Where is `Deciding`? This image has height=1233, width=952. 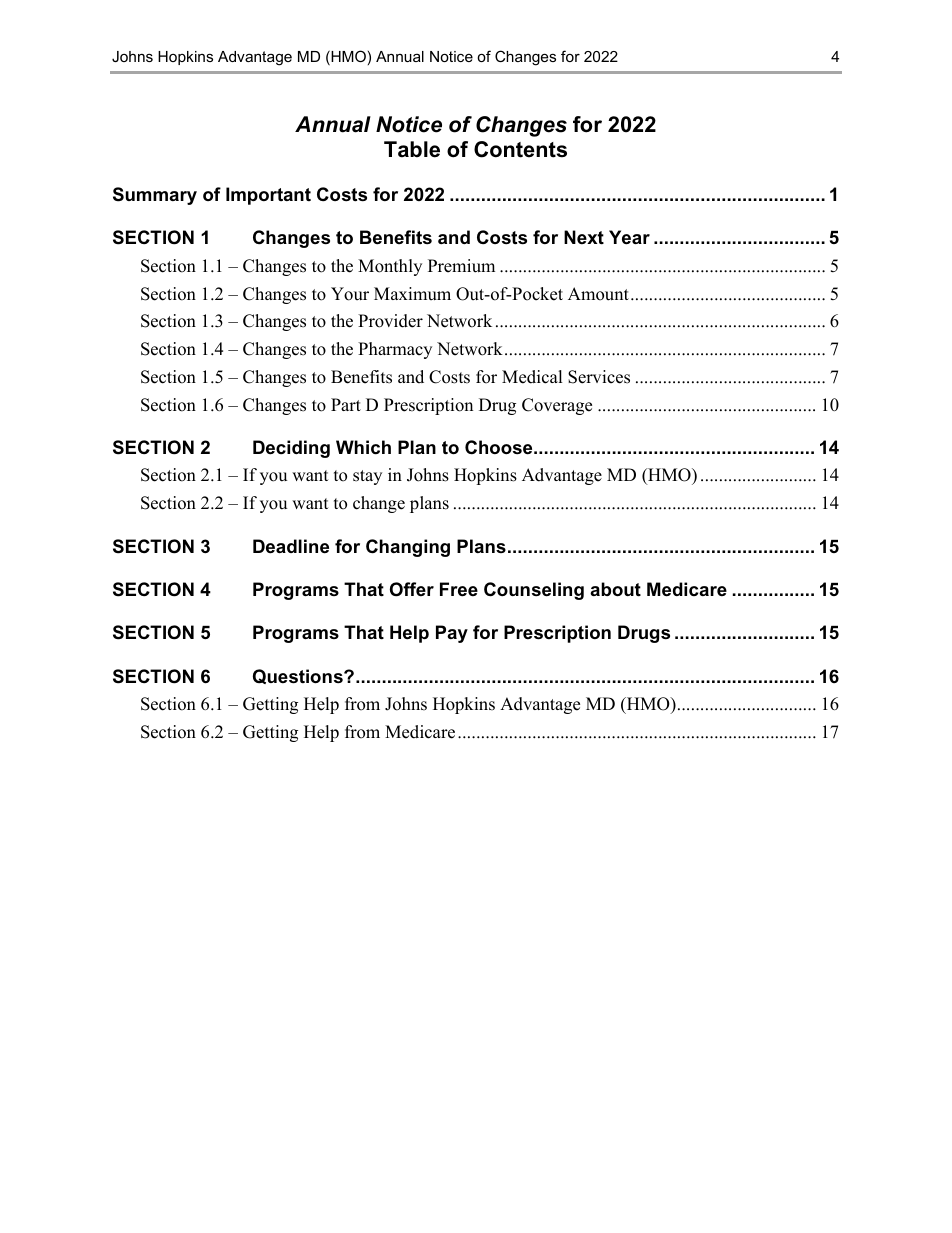 Deciding is located at coordinates (291, 449).
